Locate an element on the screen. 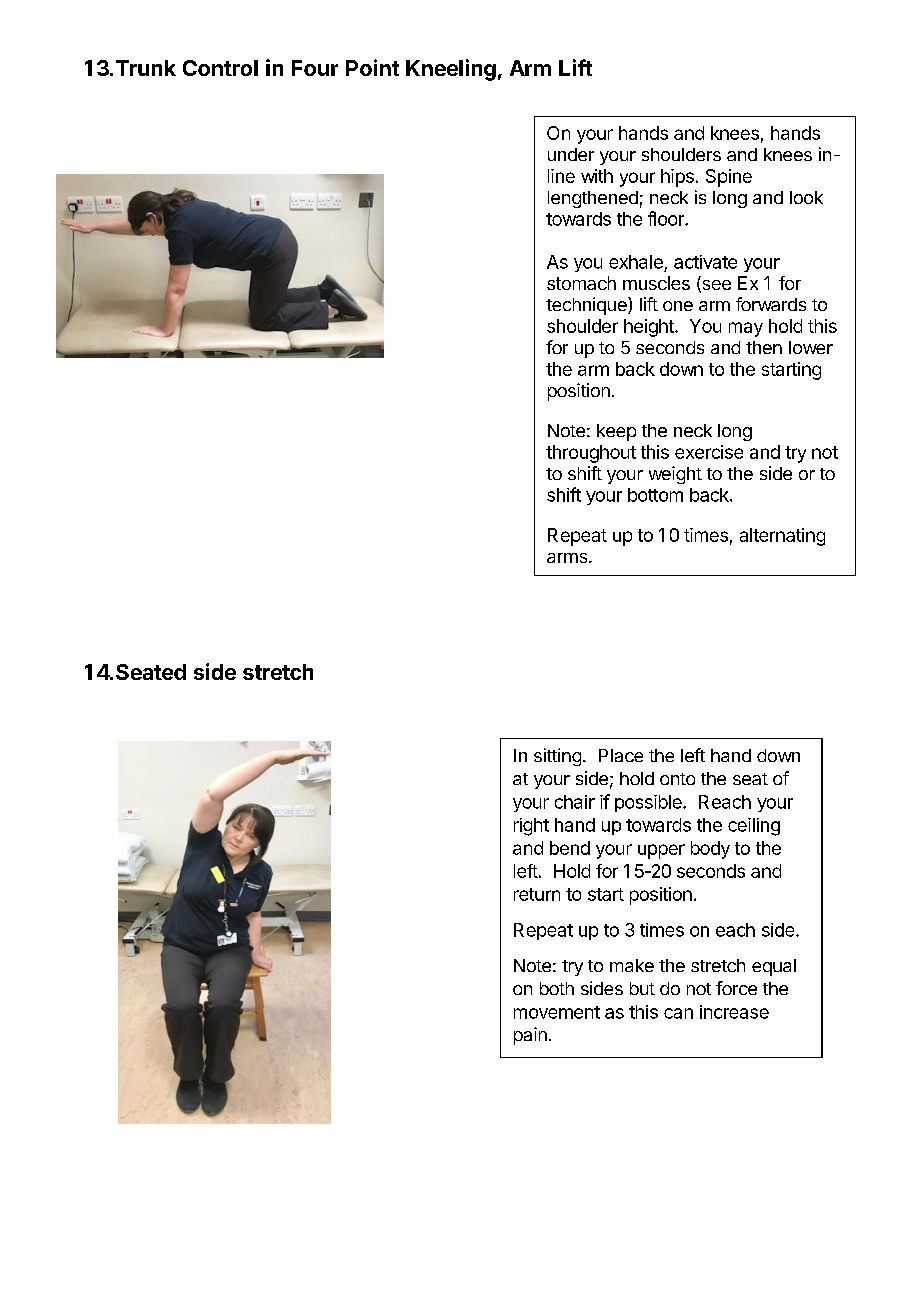  throughout is located at coordinates (591, 454).
